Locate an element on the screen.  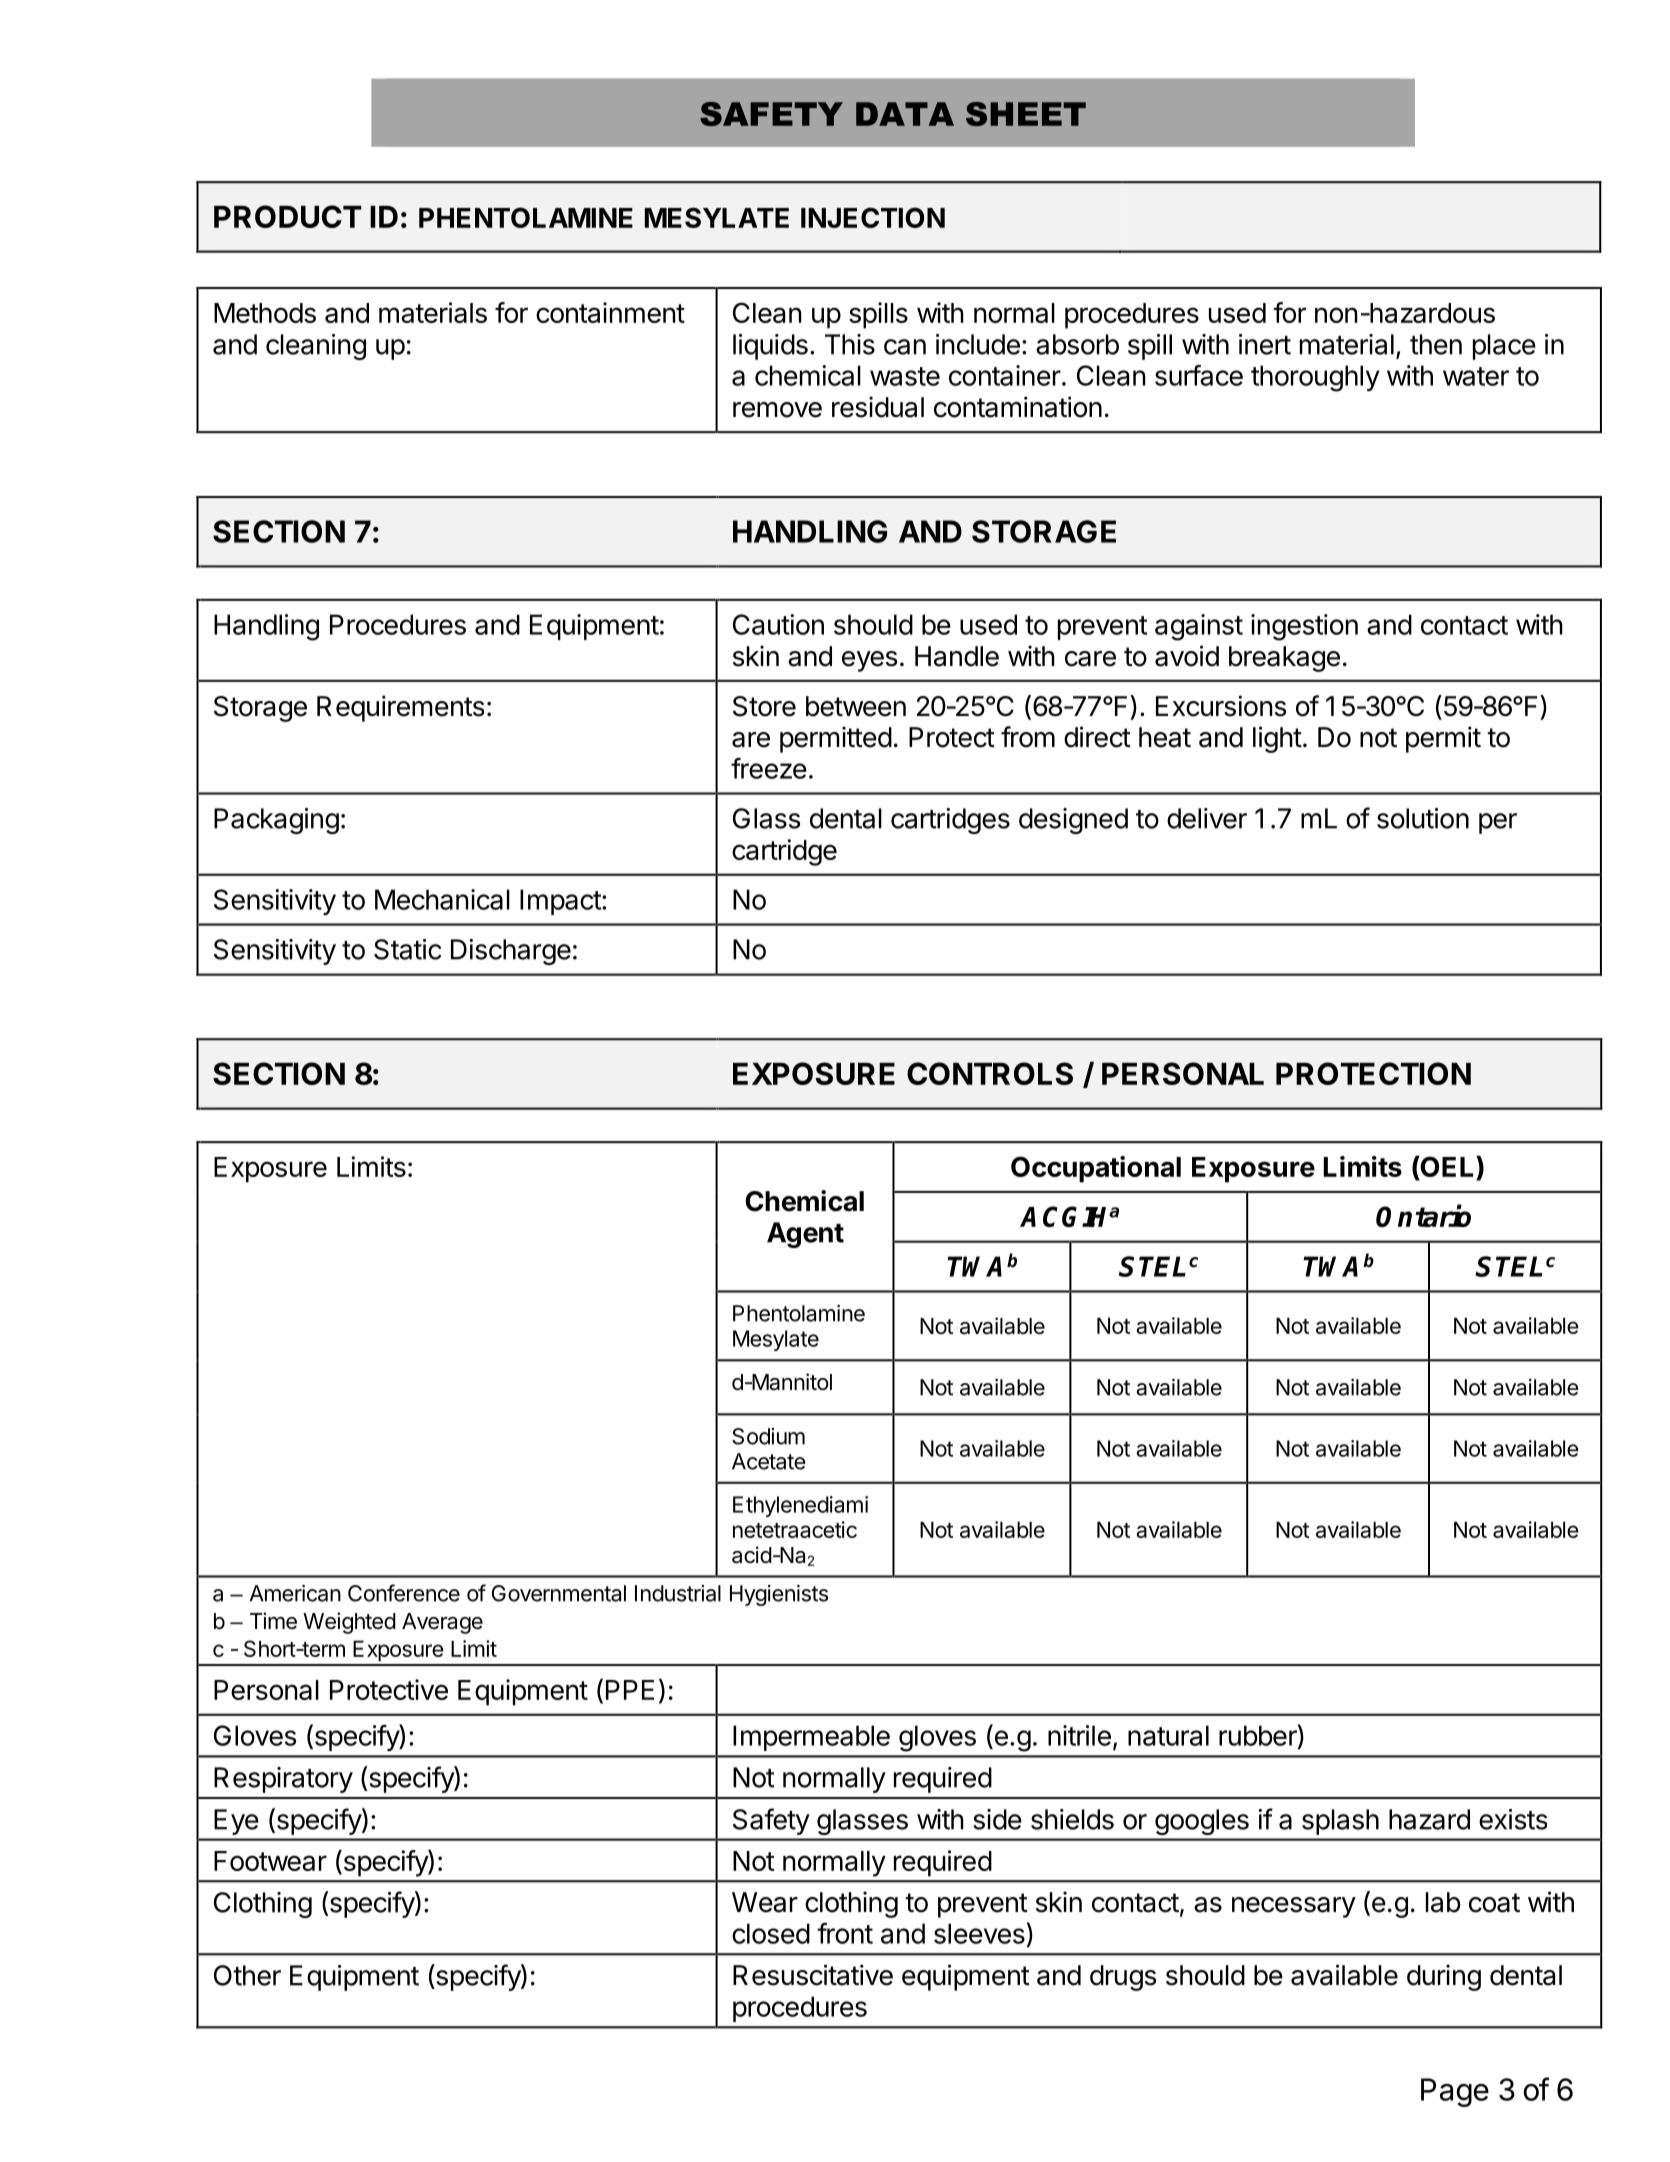
Static is located at coordinates (408, 949).
